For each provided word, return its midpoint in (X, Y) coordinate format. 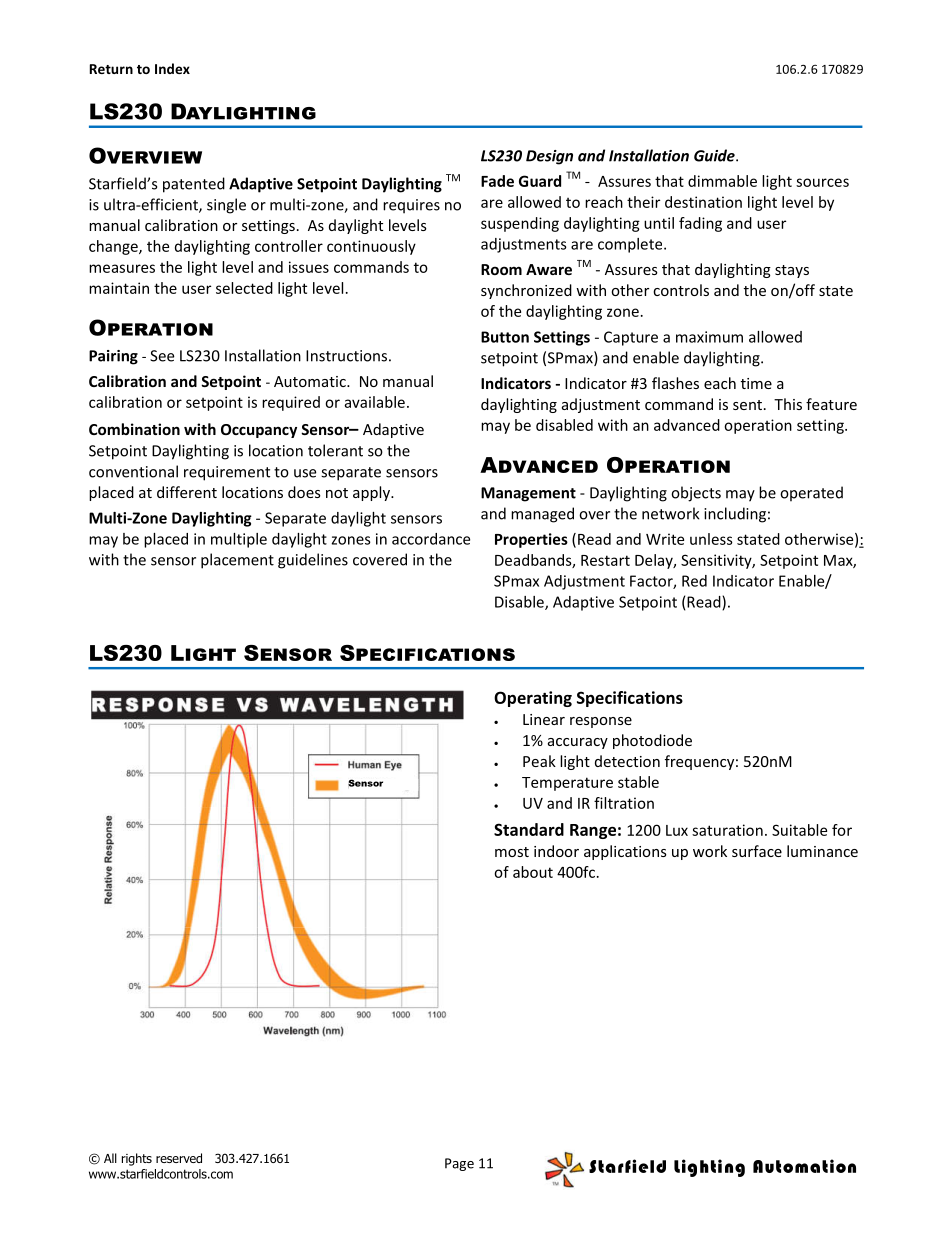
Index (172, 68)
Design (549, 157)
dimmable (722, 181)
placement (237, 561)
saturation (727, 830)
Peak (539, 761)
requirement (227, 473)
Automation (804, 1166)
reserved (179, 1158)
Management (528, 494)
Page (459, 1164)
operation (758, 426)
